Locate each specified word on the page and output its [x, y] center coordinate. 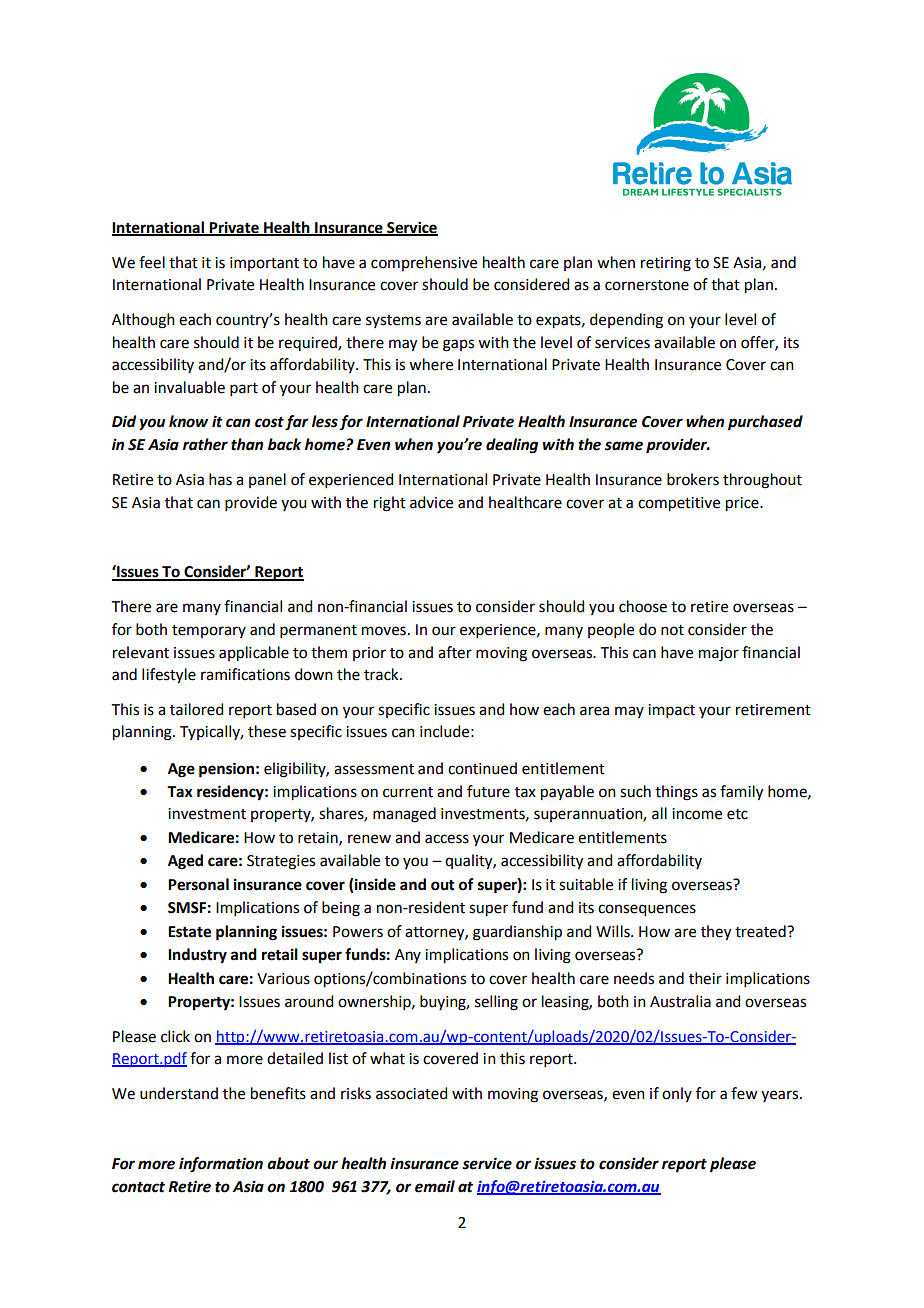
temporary [209, 631]
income [697, 814]
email [435, 1186]
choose [643, 606]
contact [138, 1187]
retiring [666, 264]
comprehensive [424, 263]
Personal [198, 884]
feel [152, 262]
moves [384, 631]
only [677, 1094]
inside [374, 884]
